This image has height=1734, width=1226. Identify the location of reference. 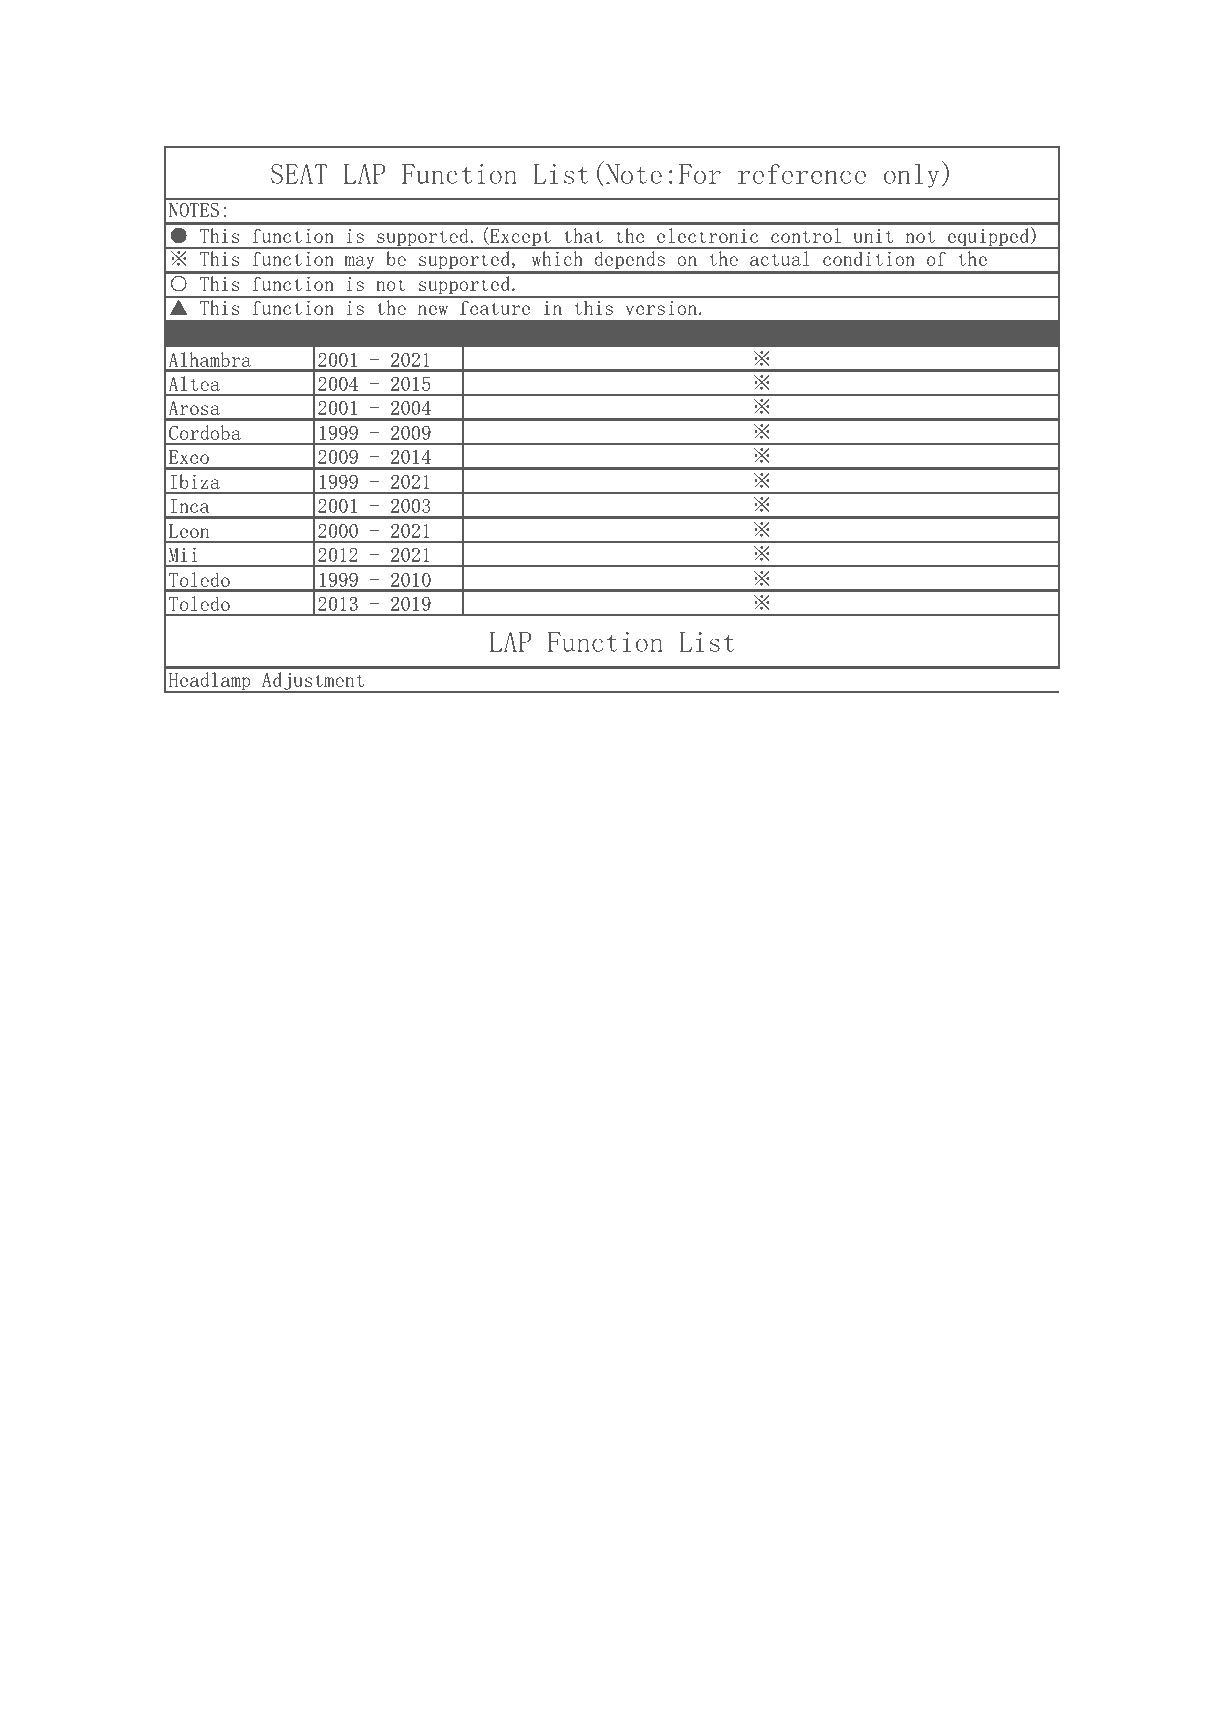
(802, 174).
